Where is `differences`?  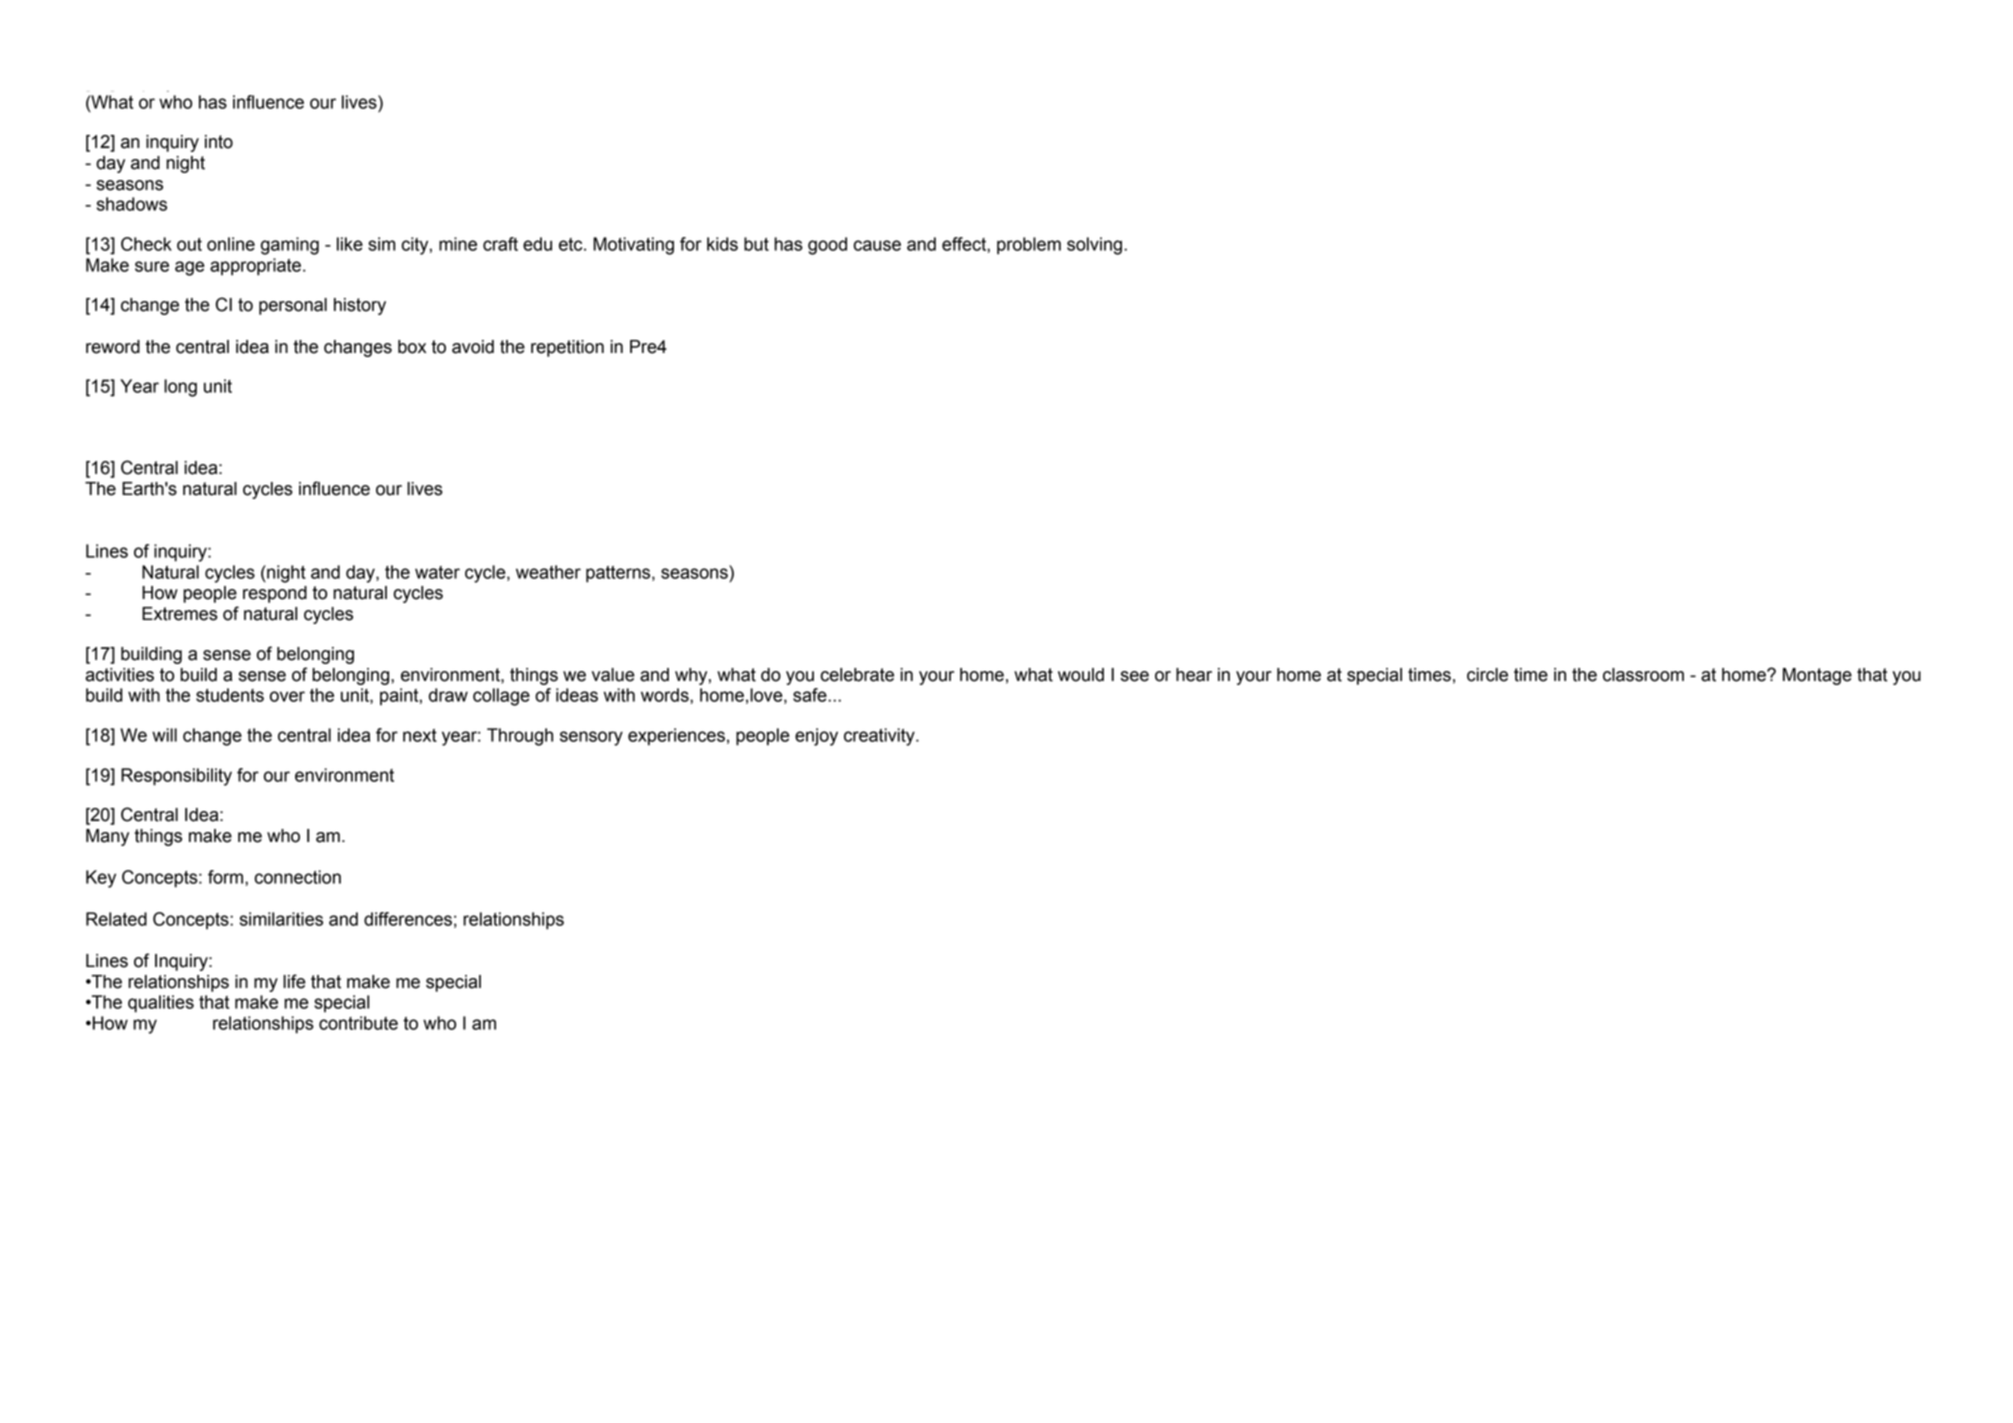
differences is located at coordinates (408, 919).
